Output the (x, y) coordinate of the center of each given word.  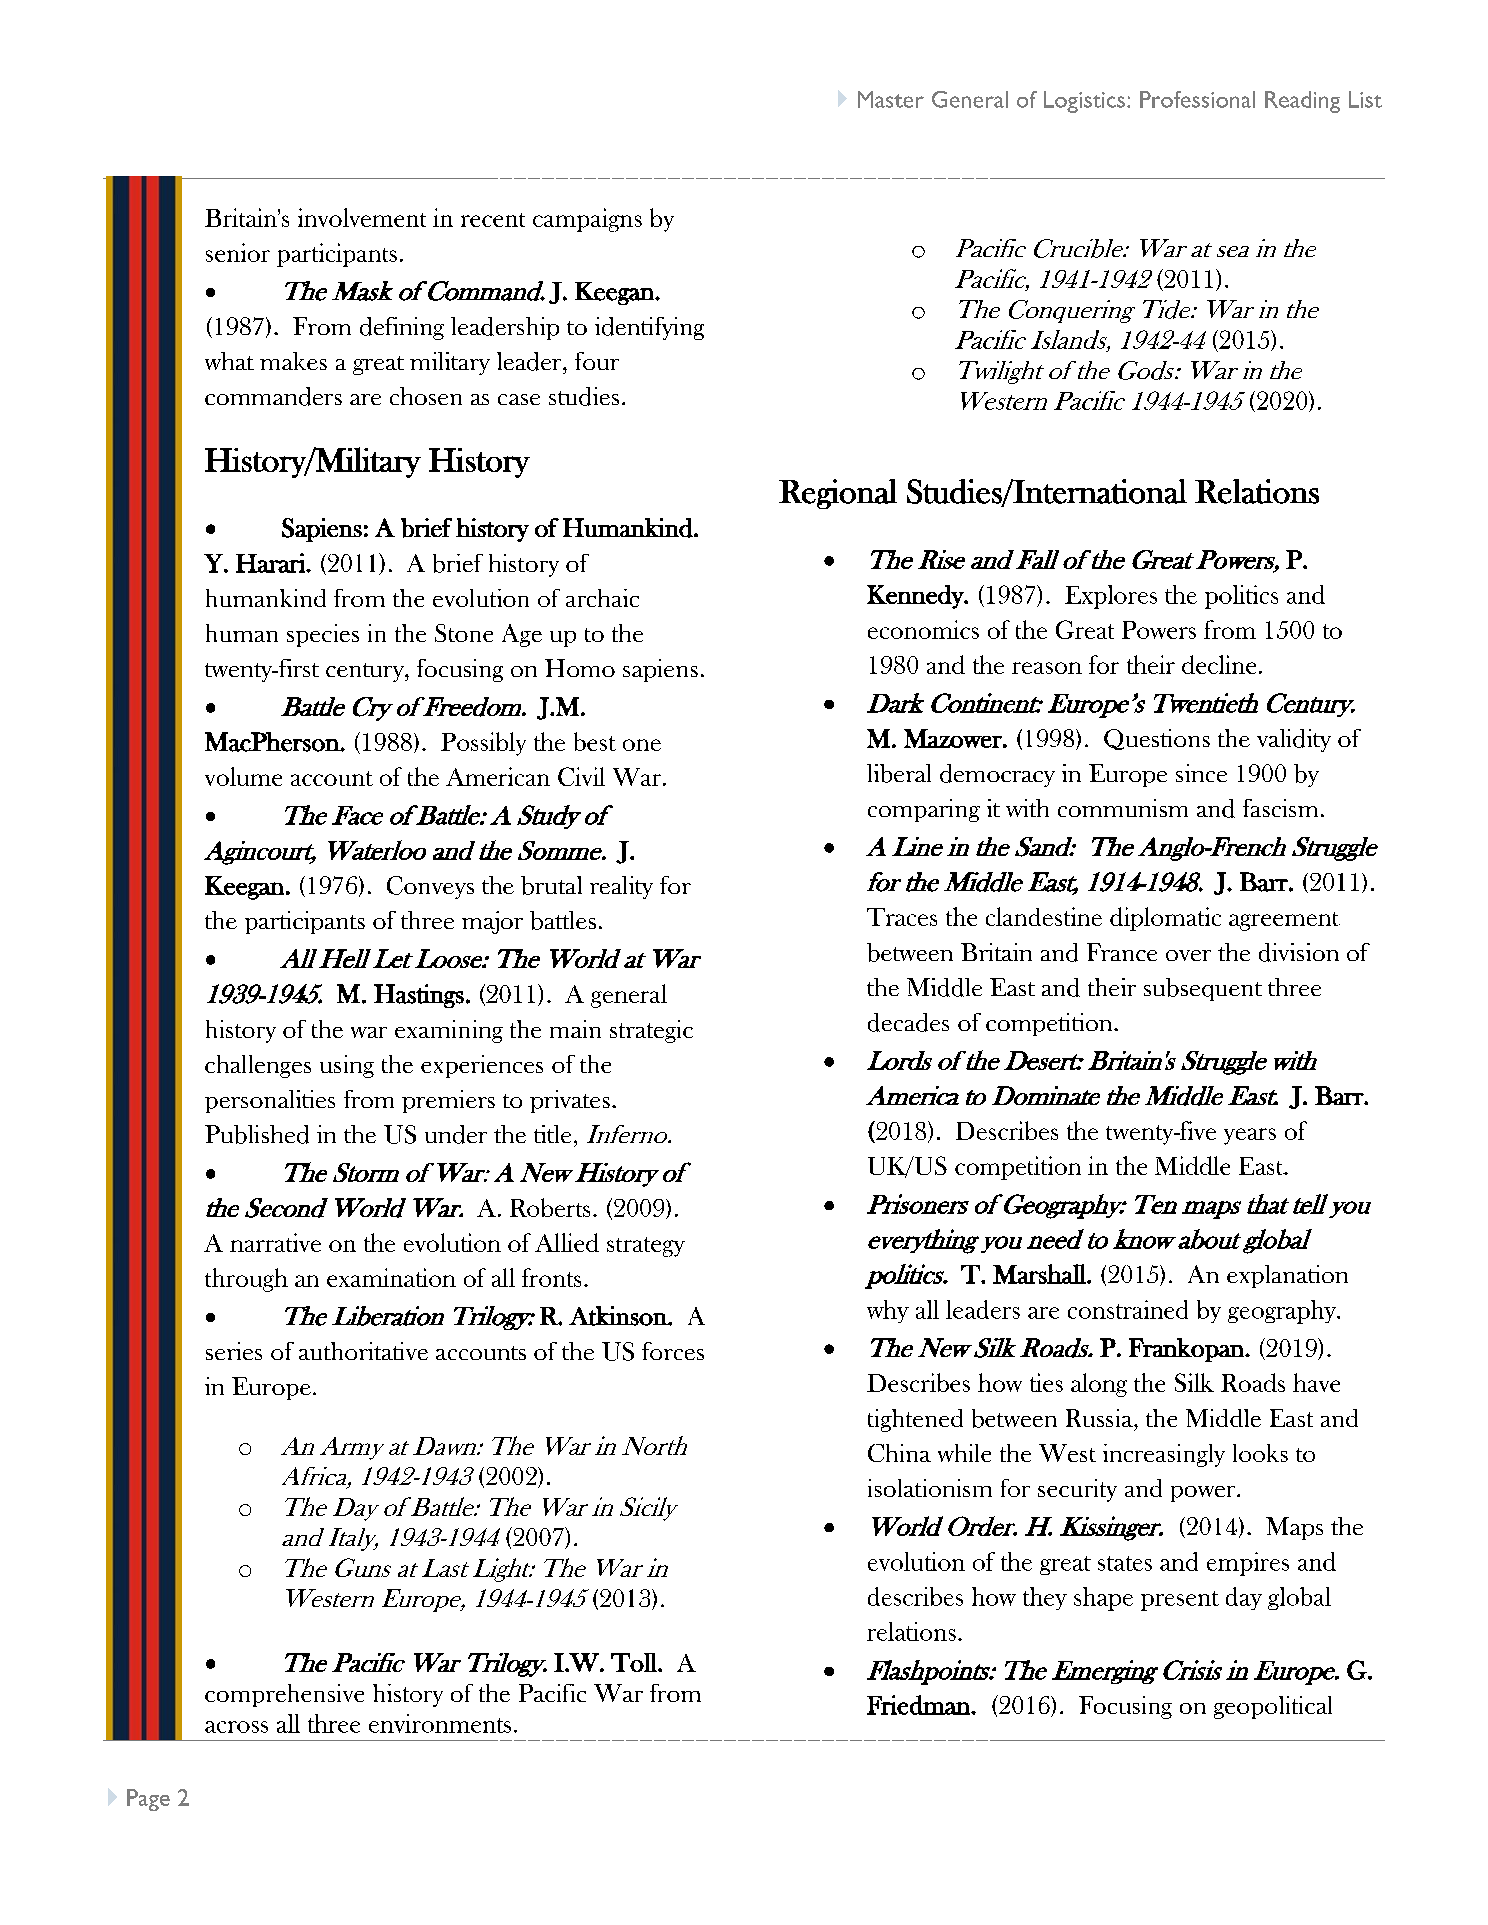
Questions (1157, 739)
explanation (1287, 1276)
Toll (635, 1662)
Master (891, 99)
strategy (646, 1247)
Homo (580, 668)
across (236, 1727)
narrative (275, 1242)
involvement (362, 217)
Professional (1197, 99)
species (323, 635)
